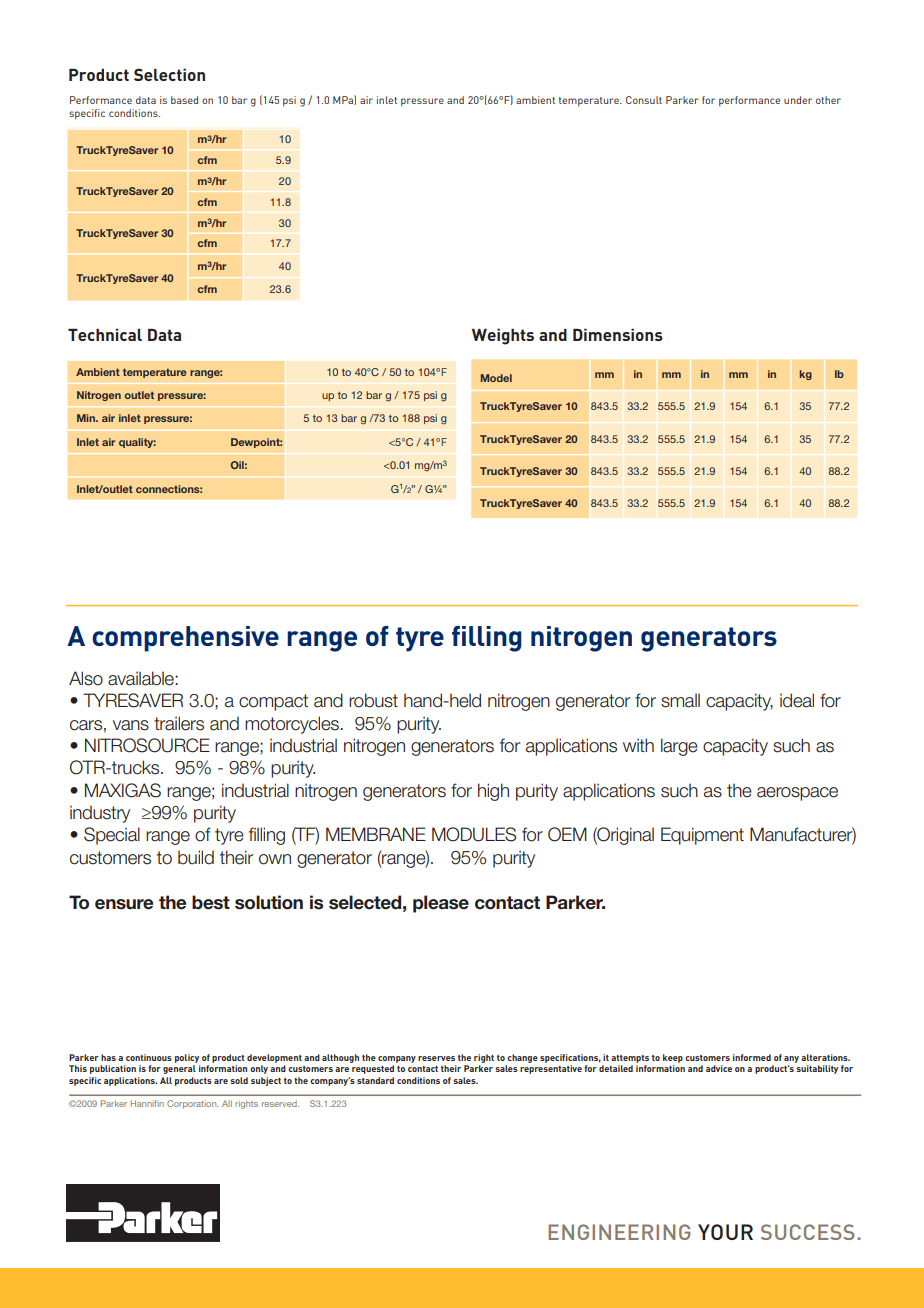 The width and height of the document is (924, 1308). Describe the element at coordinates (644, 100) in the document. I see `Consult` at that location.
